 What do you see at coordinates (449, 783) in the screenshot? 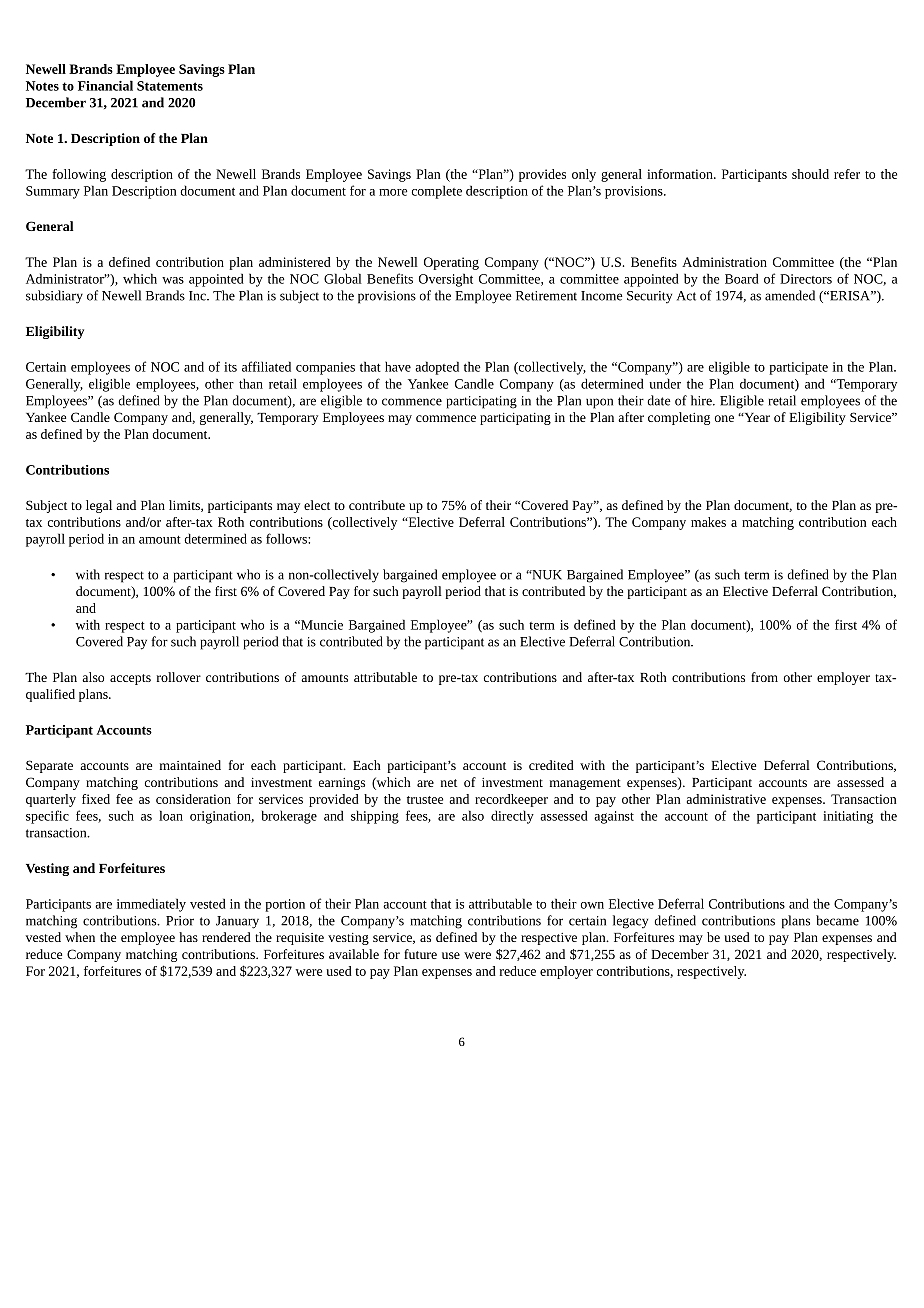
I see `net` at bounding box center [449, 783].
